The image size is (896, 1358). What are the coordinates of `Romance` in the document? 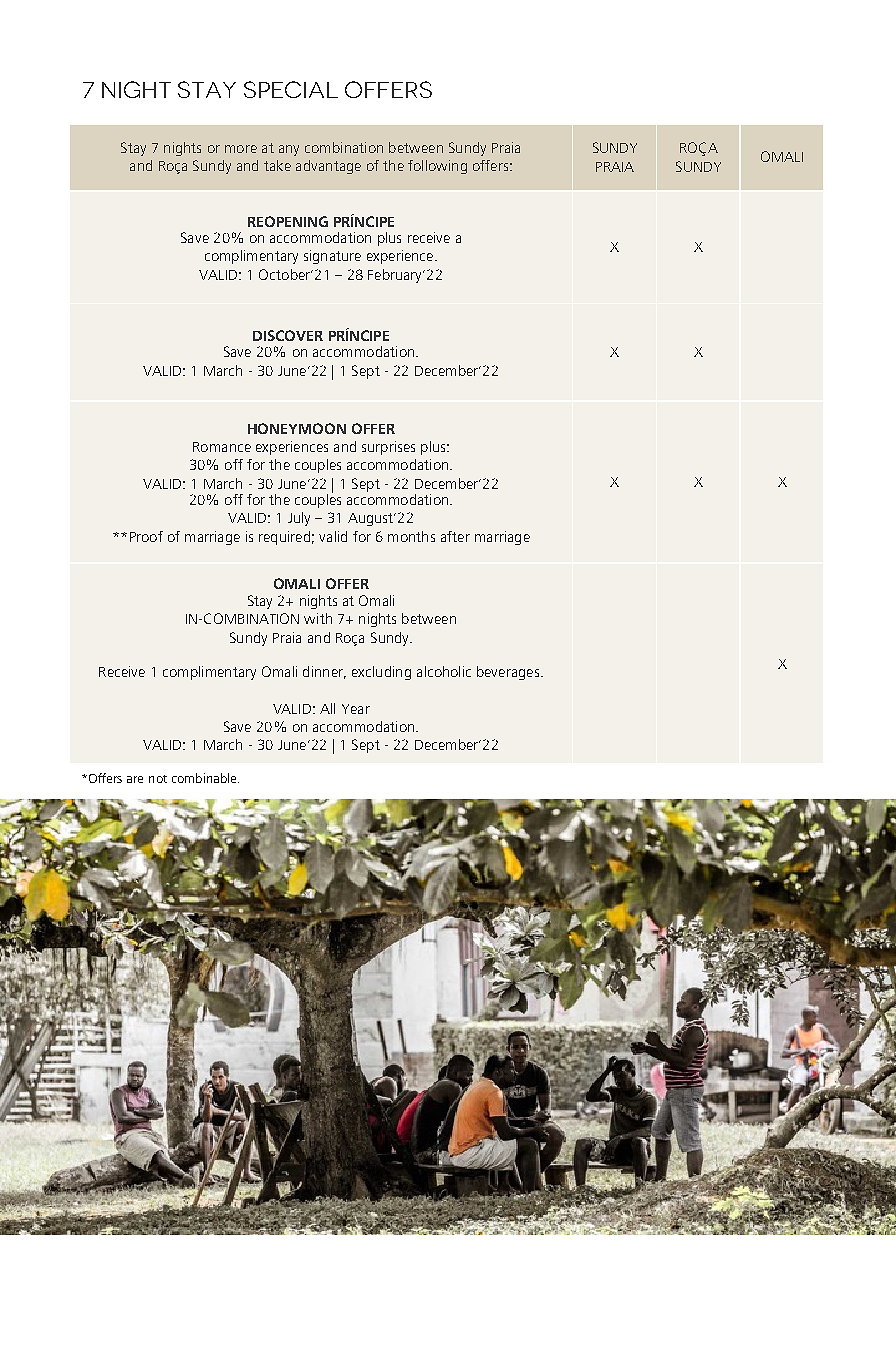 It's located at (222, 447).
